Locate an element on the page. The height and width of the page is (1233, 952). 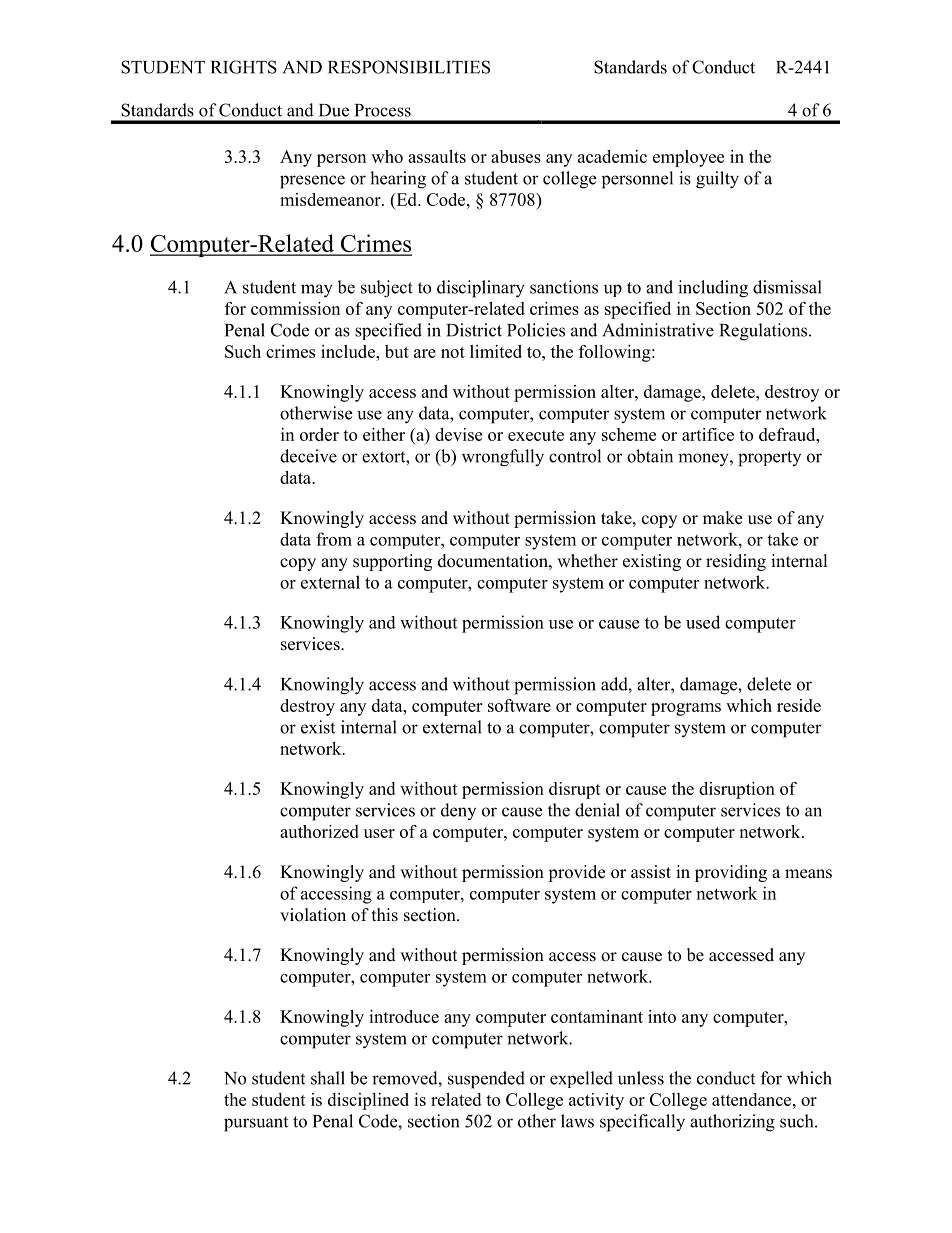
employee is located at coordinates (688, 158).
